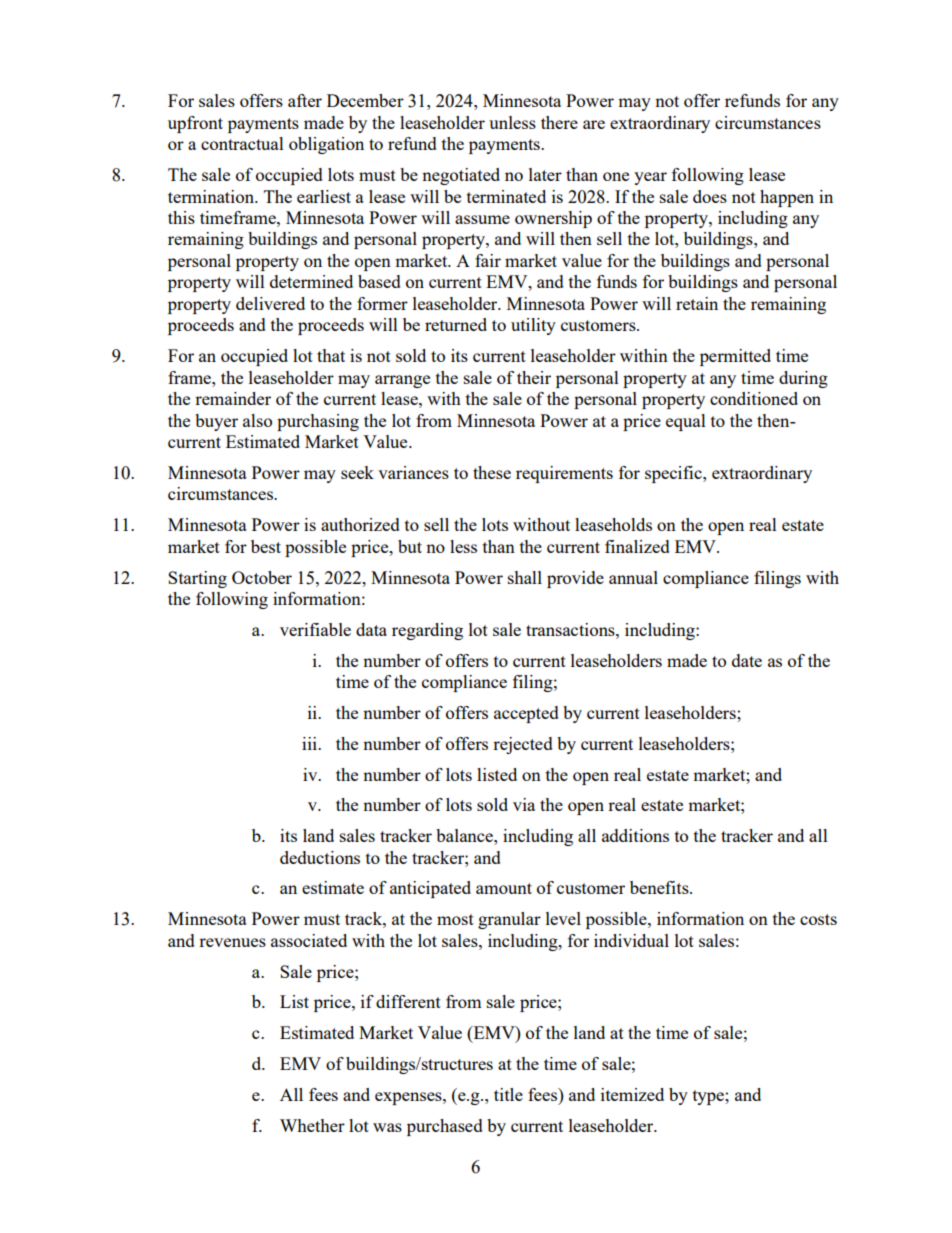 This screenshot has height=1233, width=952. I want to click on October, so click(262, 577).
